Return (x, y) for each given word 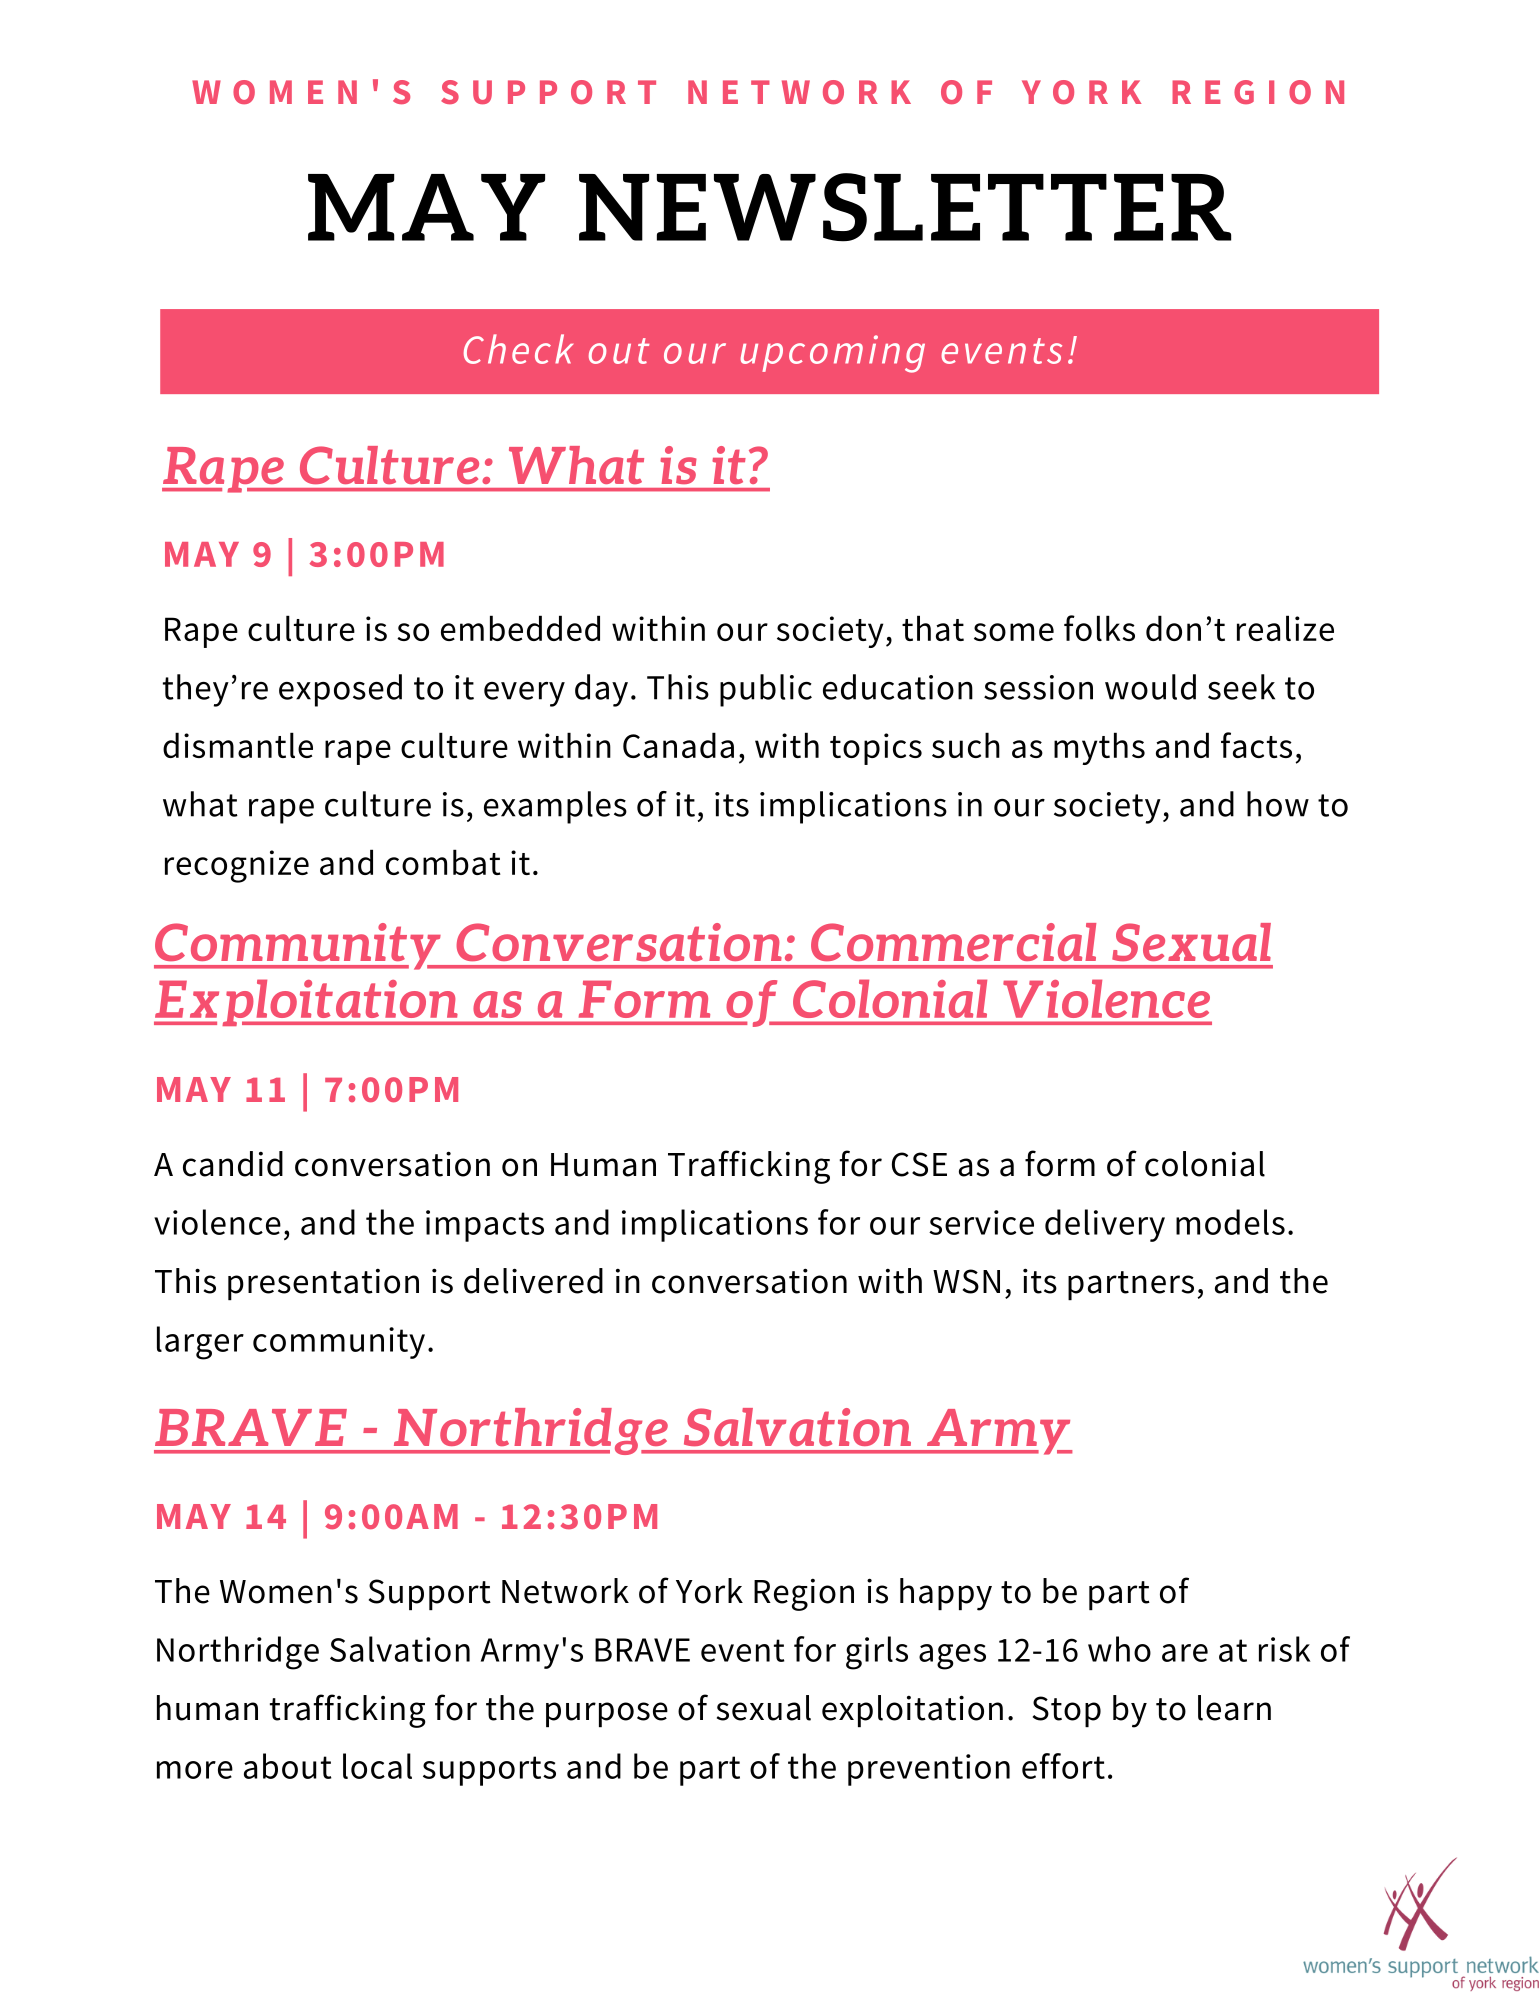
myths (1099, 748)
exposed (340, 690)
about (287, 1766)
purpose (607, 1714)
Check (518, 349)
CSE (919, 1164)
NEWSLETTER (905, 207)
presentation (323, 1284)
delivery (1105, 1225)
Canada (678, 745)
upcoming (833, 354)
